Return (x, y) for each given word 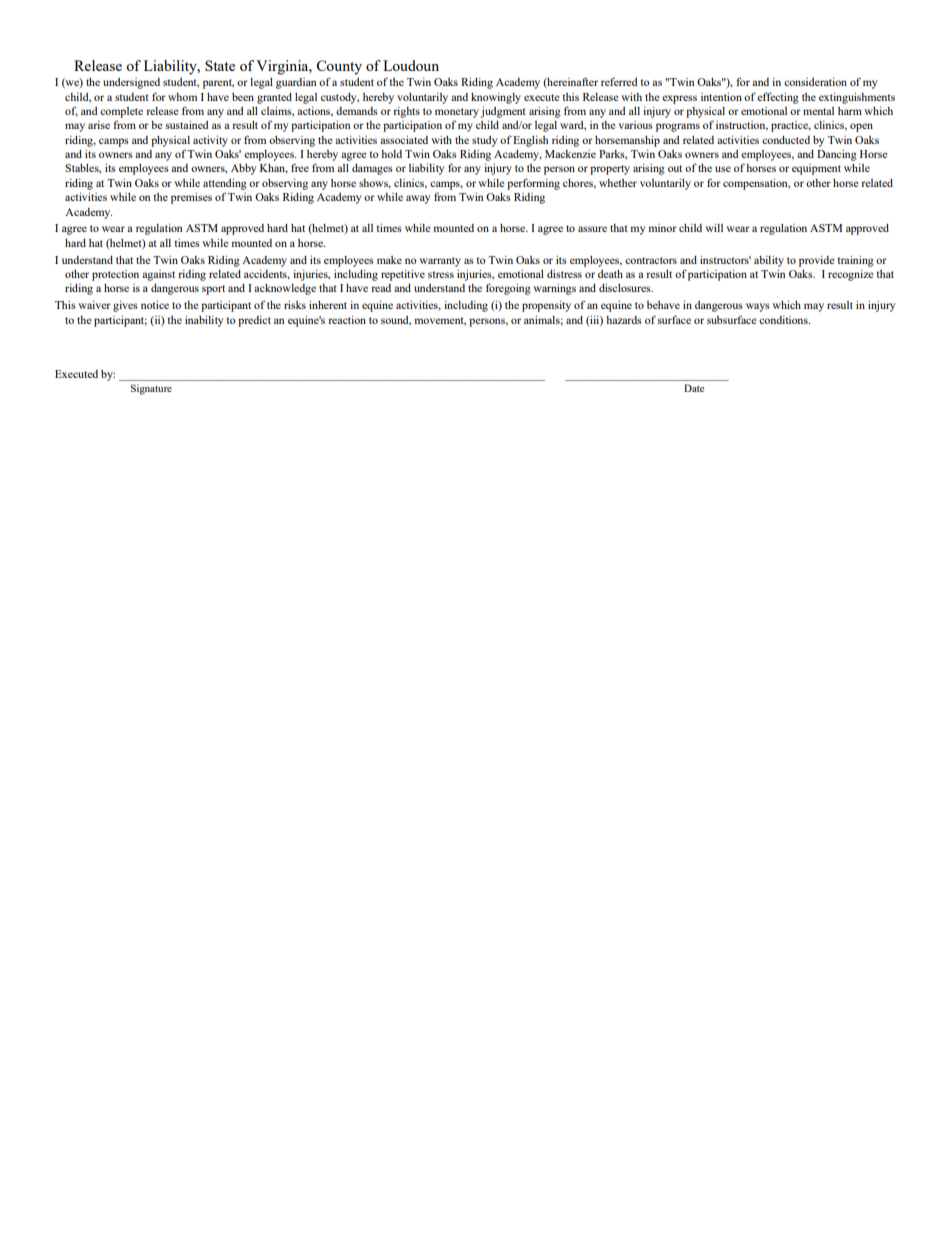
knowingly (496, 98)
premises (191, 198)
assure (592, 229)
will (714, 228)
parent (218, 84)
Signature (151, 389)
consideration (815, 82)
